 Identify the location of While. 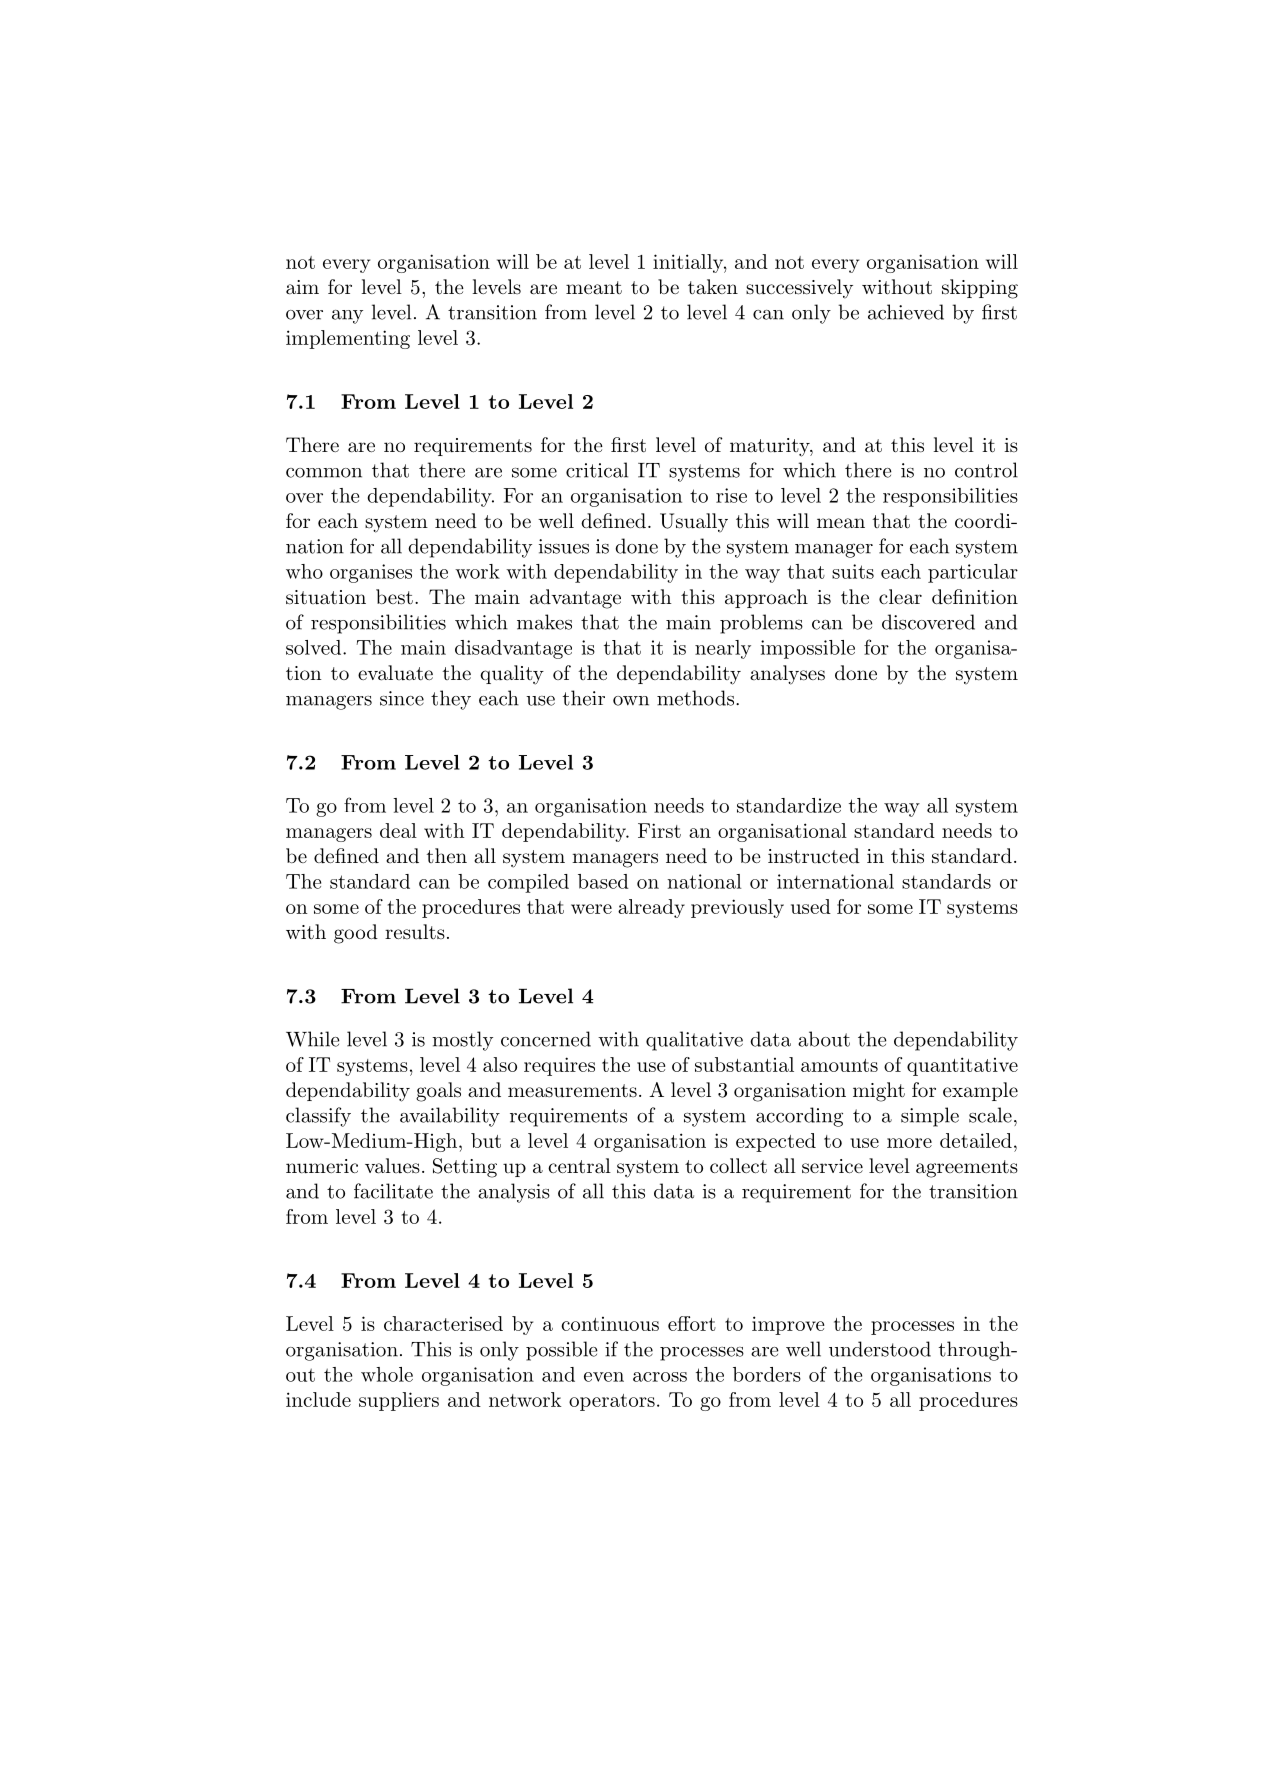
(313, 1039).
